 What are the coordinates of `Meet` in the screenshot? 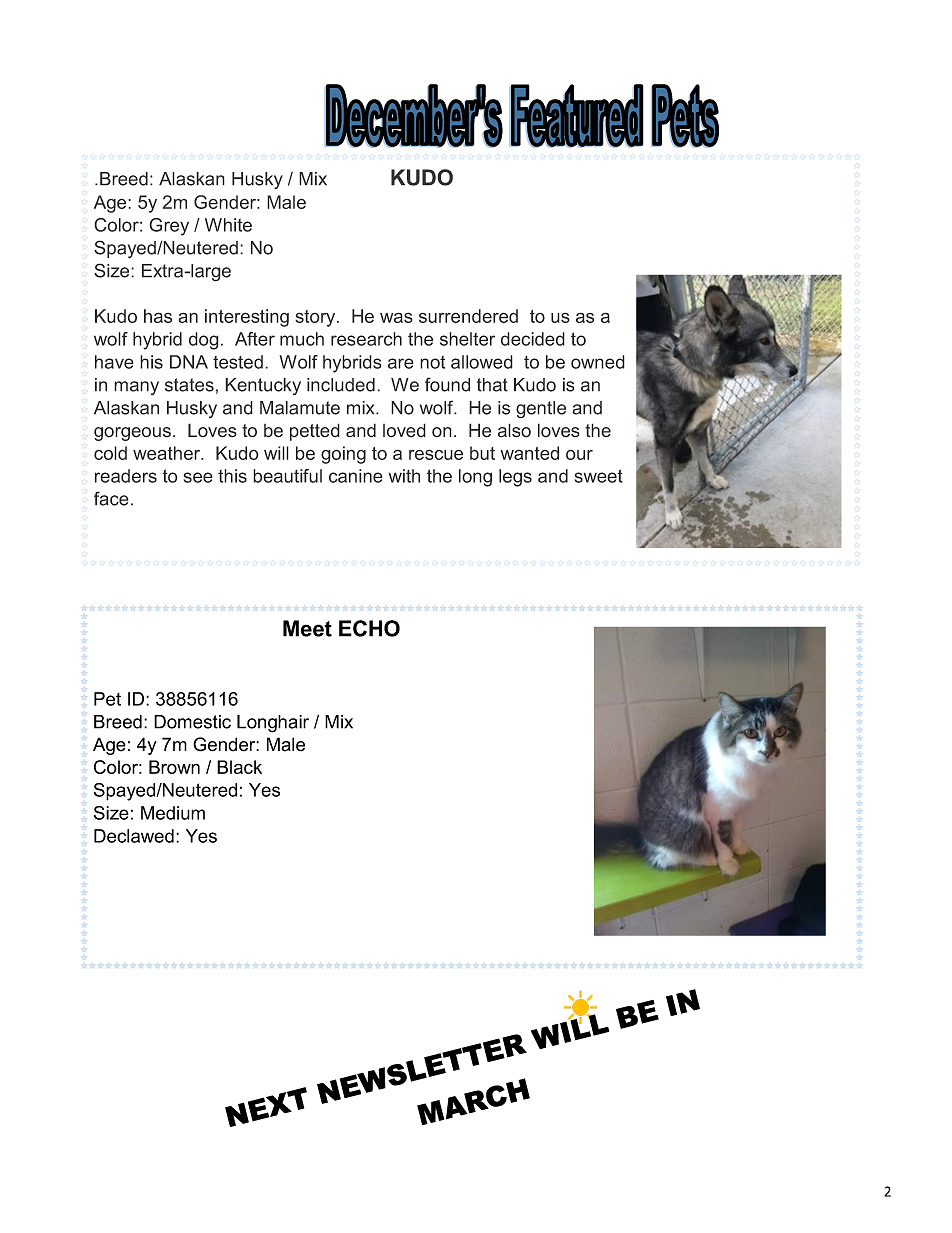 It's located at (307, 628).
